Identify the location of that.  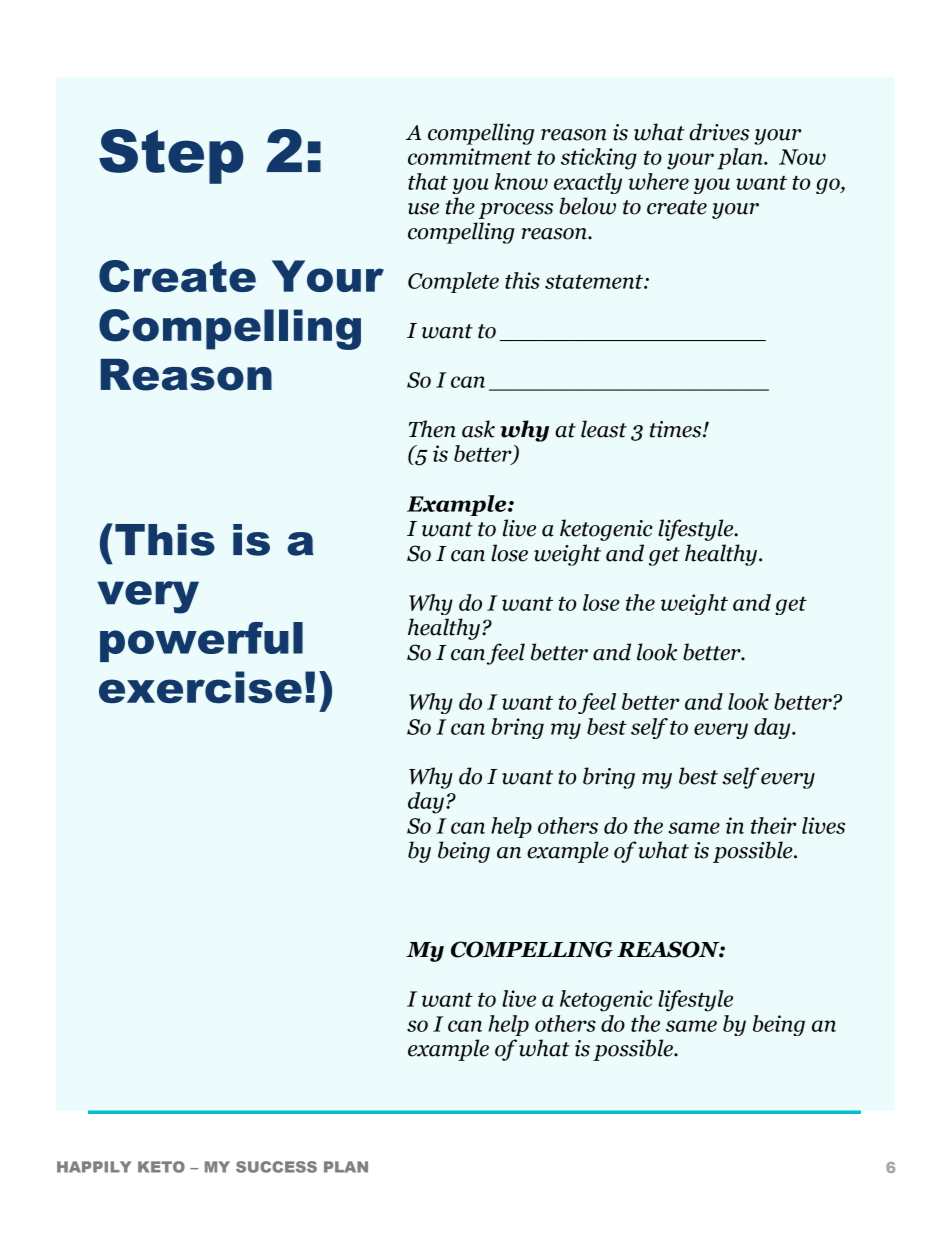
(428, 181).
